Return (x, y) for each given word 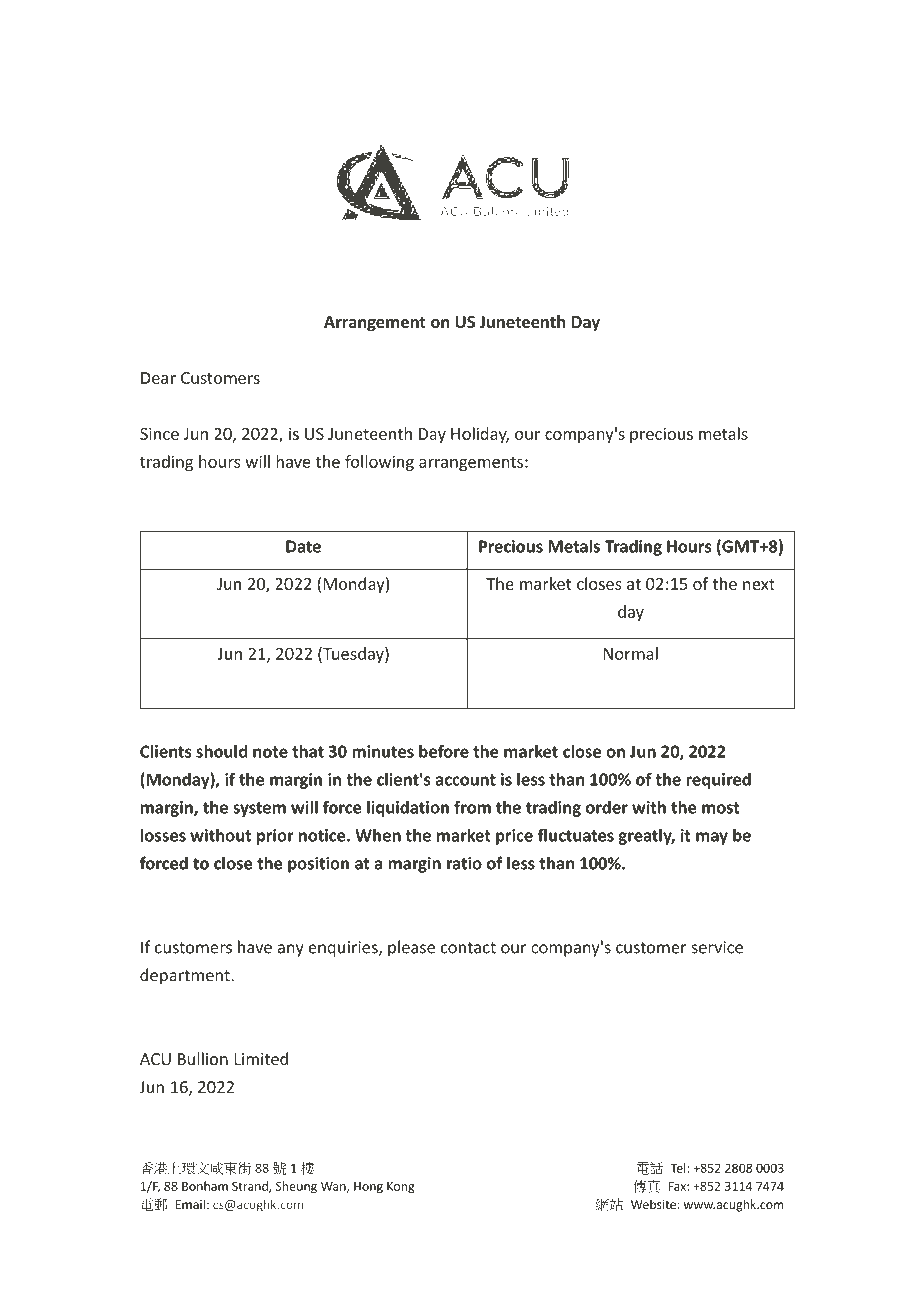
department (186, 976)
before (444, 751)
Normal (630, 653)
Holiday (480, 435)
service (717, 947)
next (759, 584)
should (222, 751)
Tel (678, 1168)
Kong (400, 1188)
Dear (158, 378)
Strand (251, 1187)
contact (468, 948)
